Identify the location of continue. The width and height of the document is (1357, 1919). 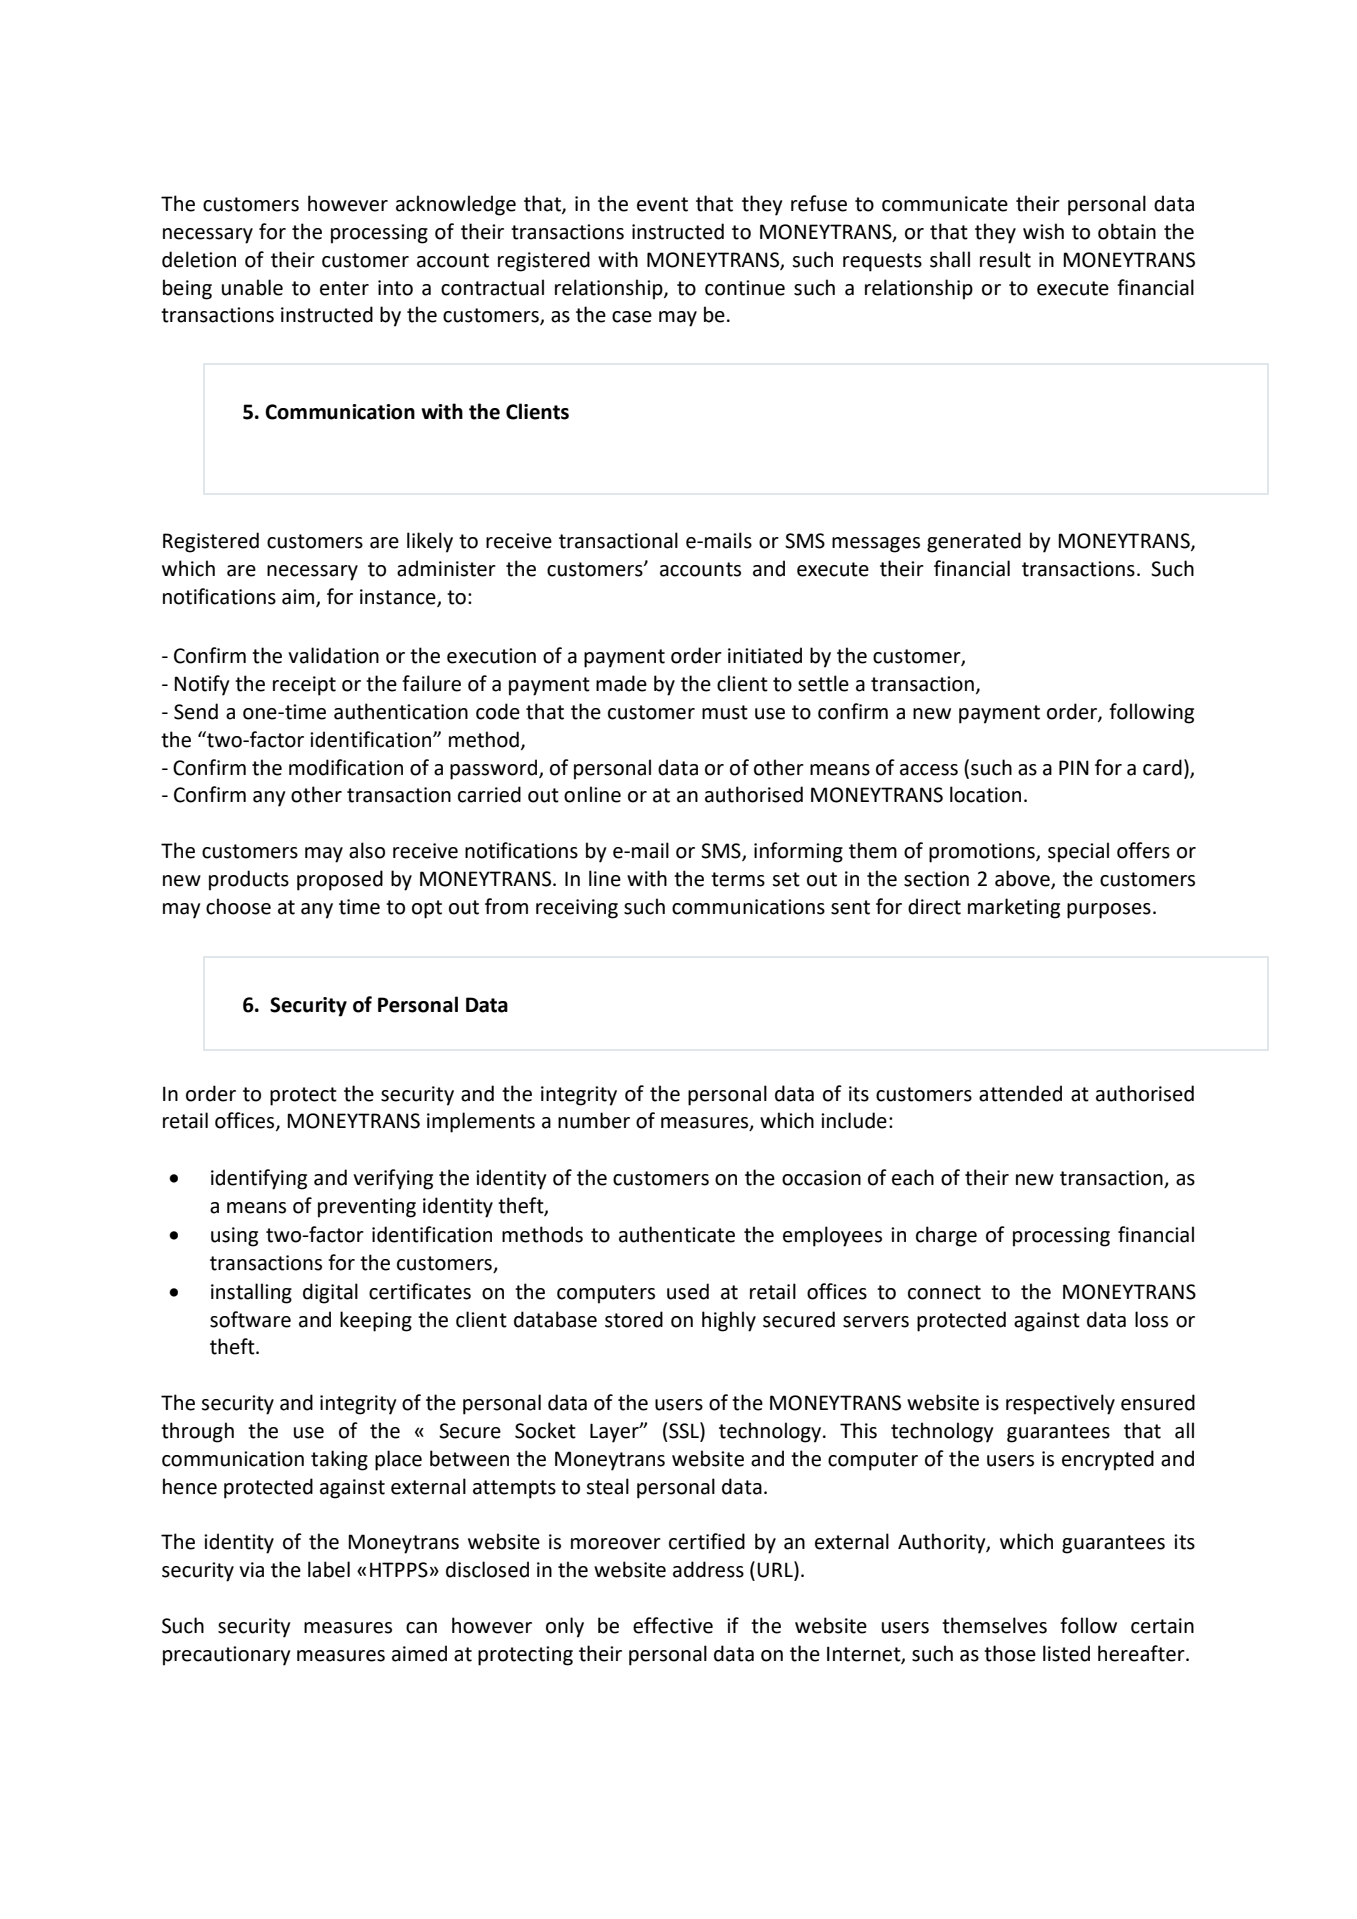
(745, 288).
